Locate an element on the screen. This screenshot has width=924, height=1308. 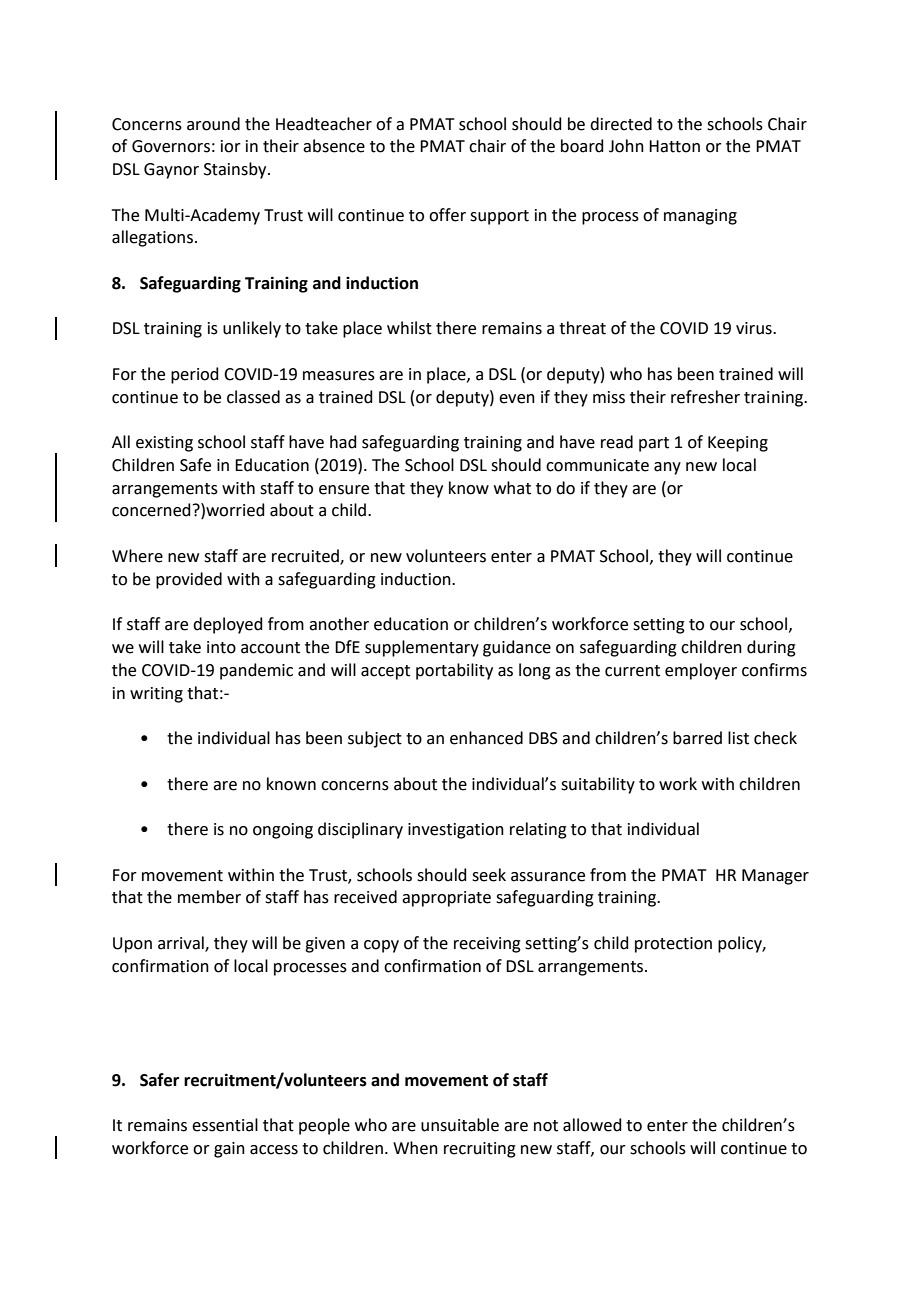
ior is located at coordinates (231, 146).
